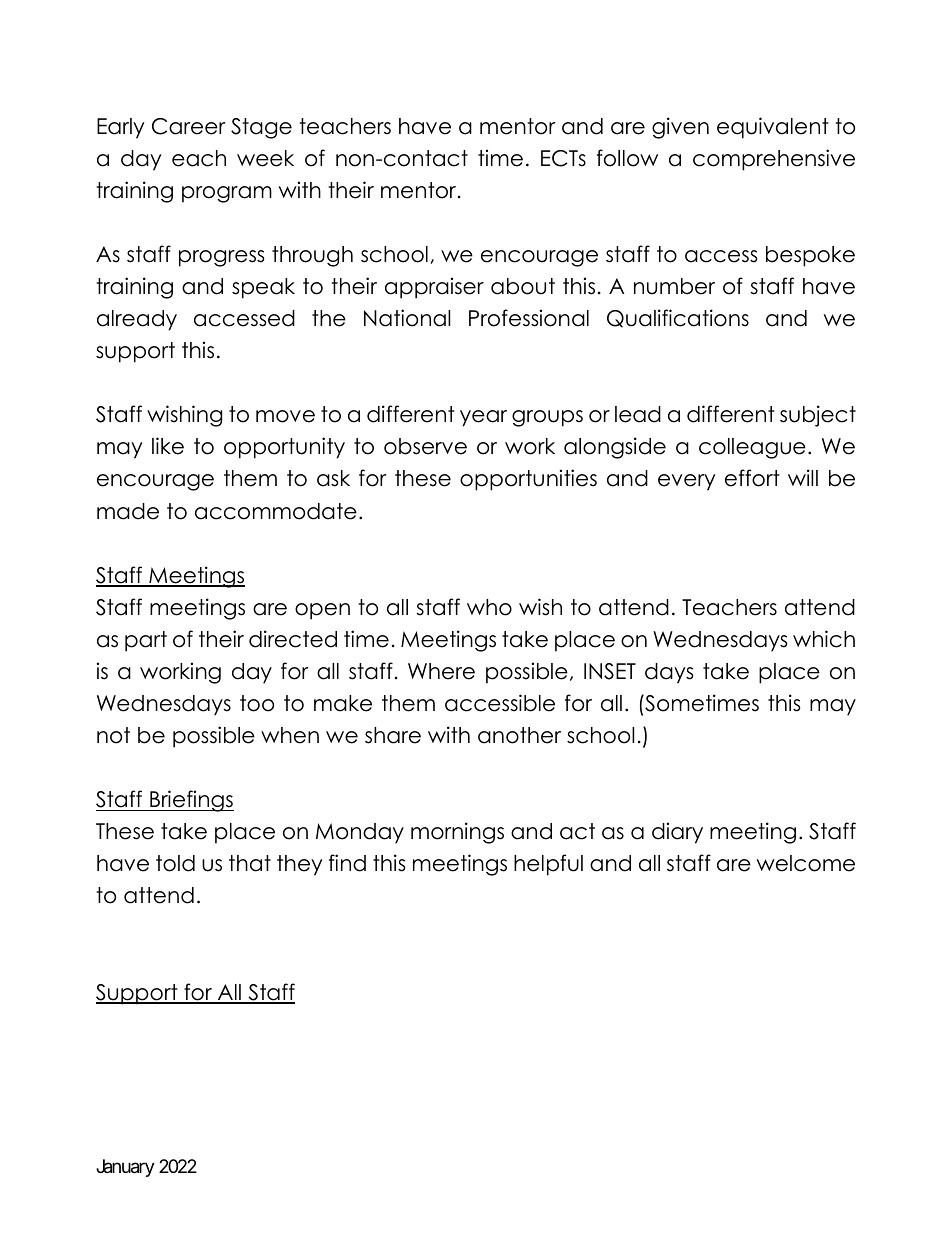  What do you see at coordinates (189, 126) in the image?
I see `Career` at bounding box center [189, 126].
